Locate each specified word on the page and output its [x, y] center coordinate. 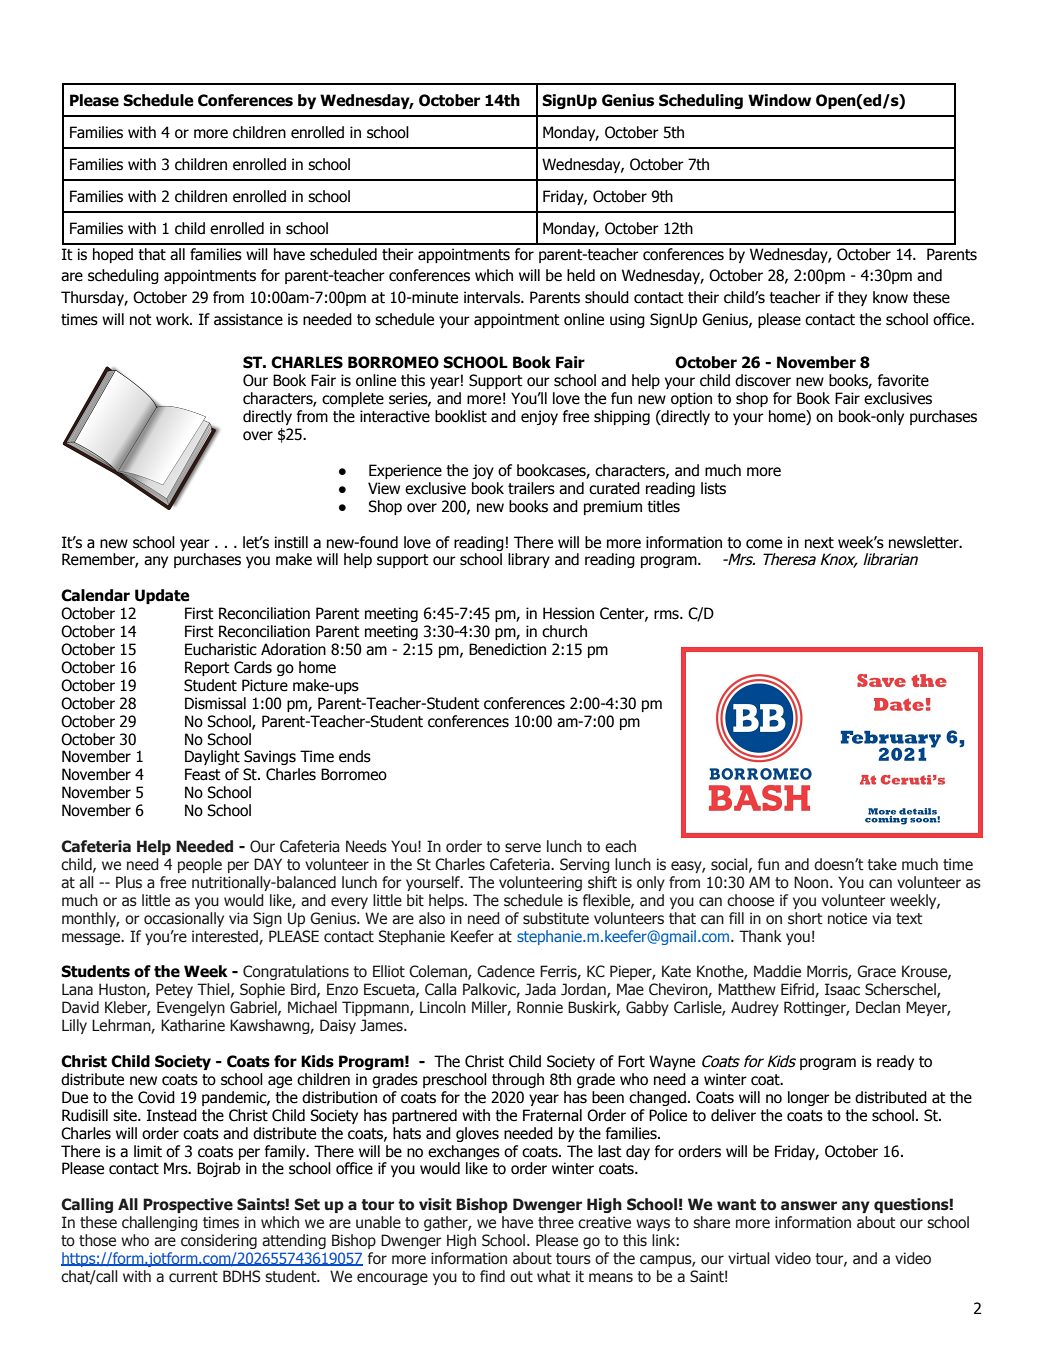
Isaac [842, 989]
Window [779, 100]
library [529, 560]
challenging [160, 1223]
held [581, 275]
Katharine [193, 1025]
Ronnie [540, 1007]
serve [523, 848]
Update [162, 596]
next [819, 543]
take [882, 864]
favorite [903, 380]
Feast [203, 774]
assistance [248, 319]
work [174, 319]
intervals [493, 297]
